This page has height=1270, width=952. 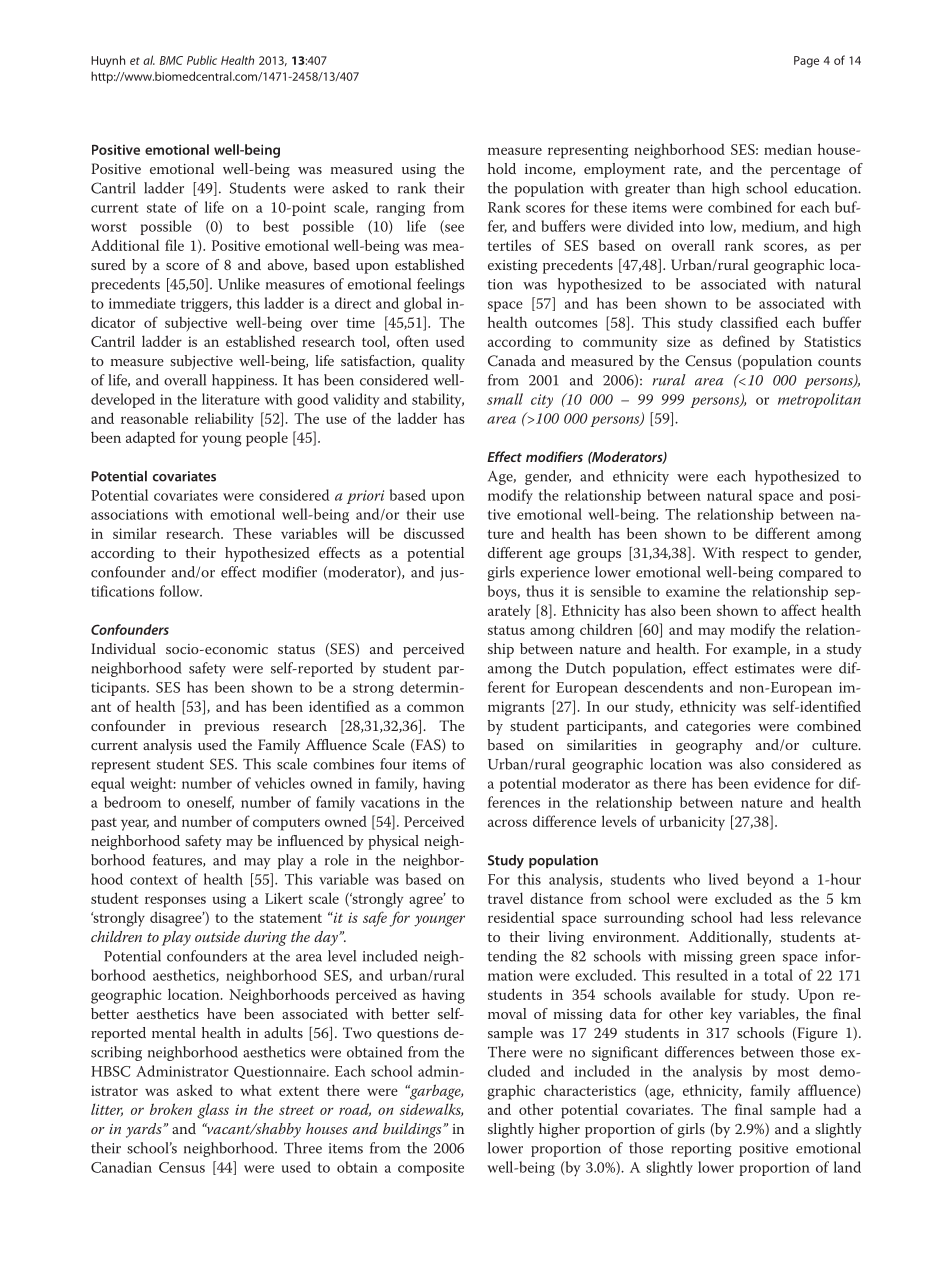 What do you see at coordinates (202, 60) in the page?
I see `Public` at bounding box center [202, 60].
